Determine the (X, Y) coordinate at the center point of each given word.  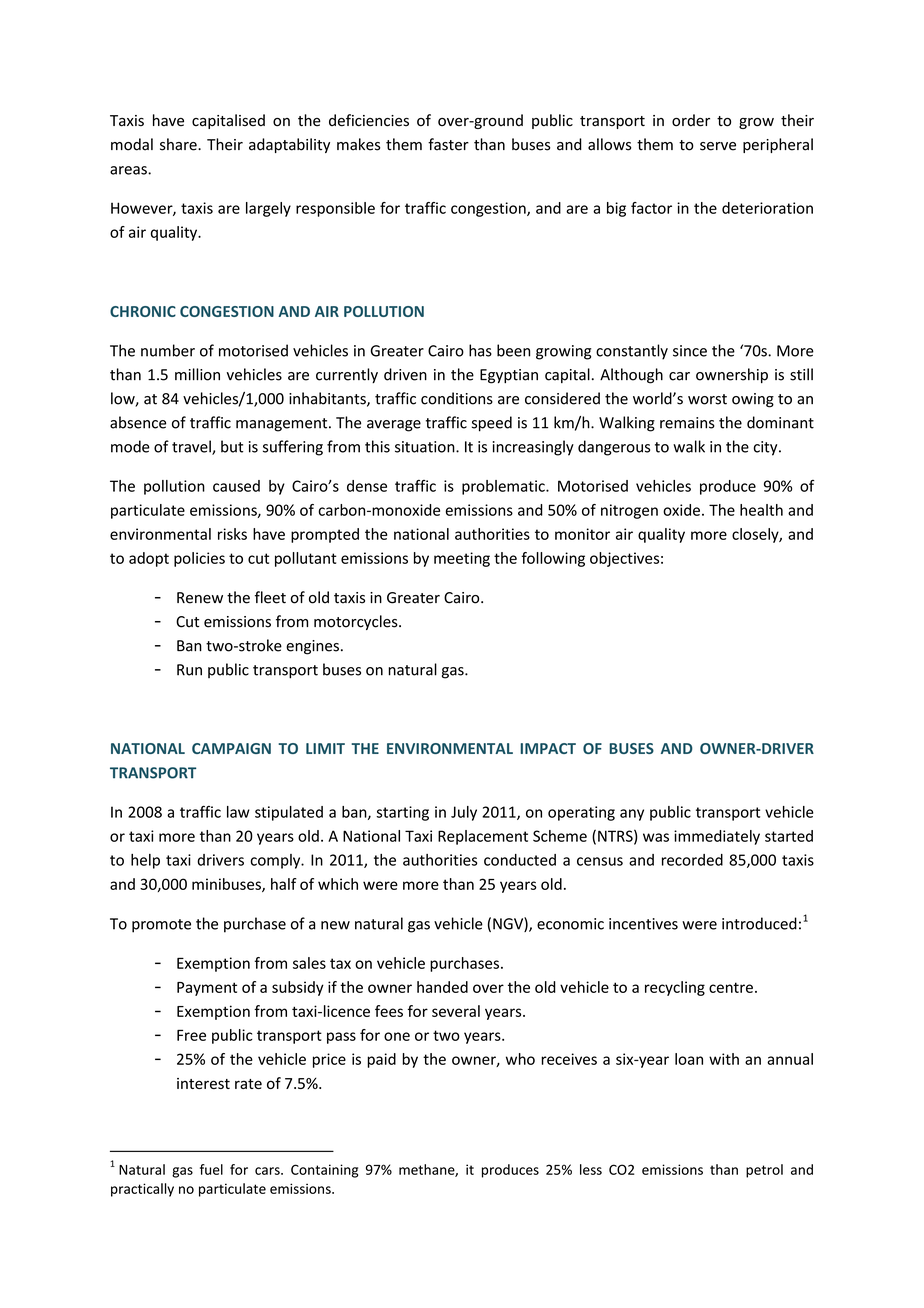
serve (718, 146)
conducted (520, 860)
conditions (457, 398)
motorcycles (357, 622)
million (197, 374)
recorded (692, 860)
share (179, 144)
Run (189, 670)
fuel (211, 1169)
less (591, 1169)
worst (707, 399)
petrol (764, 1171)
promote (161, 926)
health (761, 510)
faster (448, 144)
